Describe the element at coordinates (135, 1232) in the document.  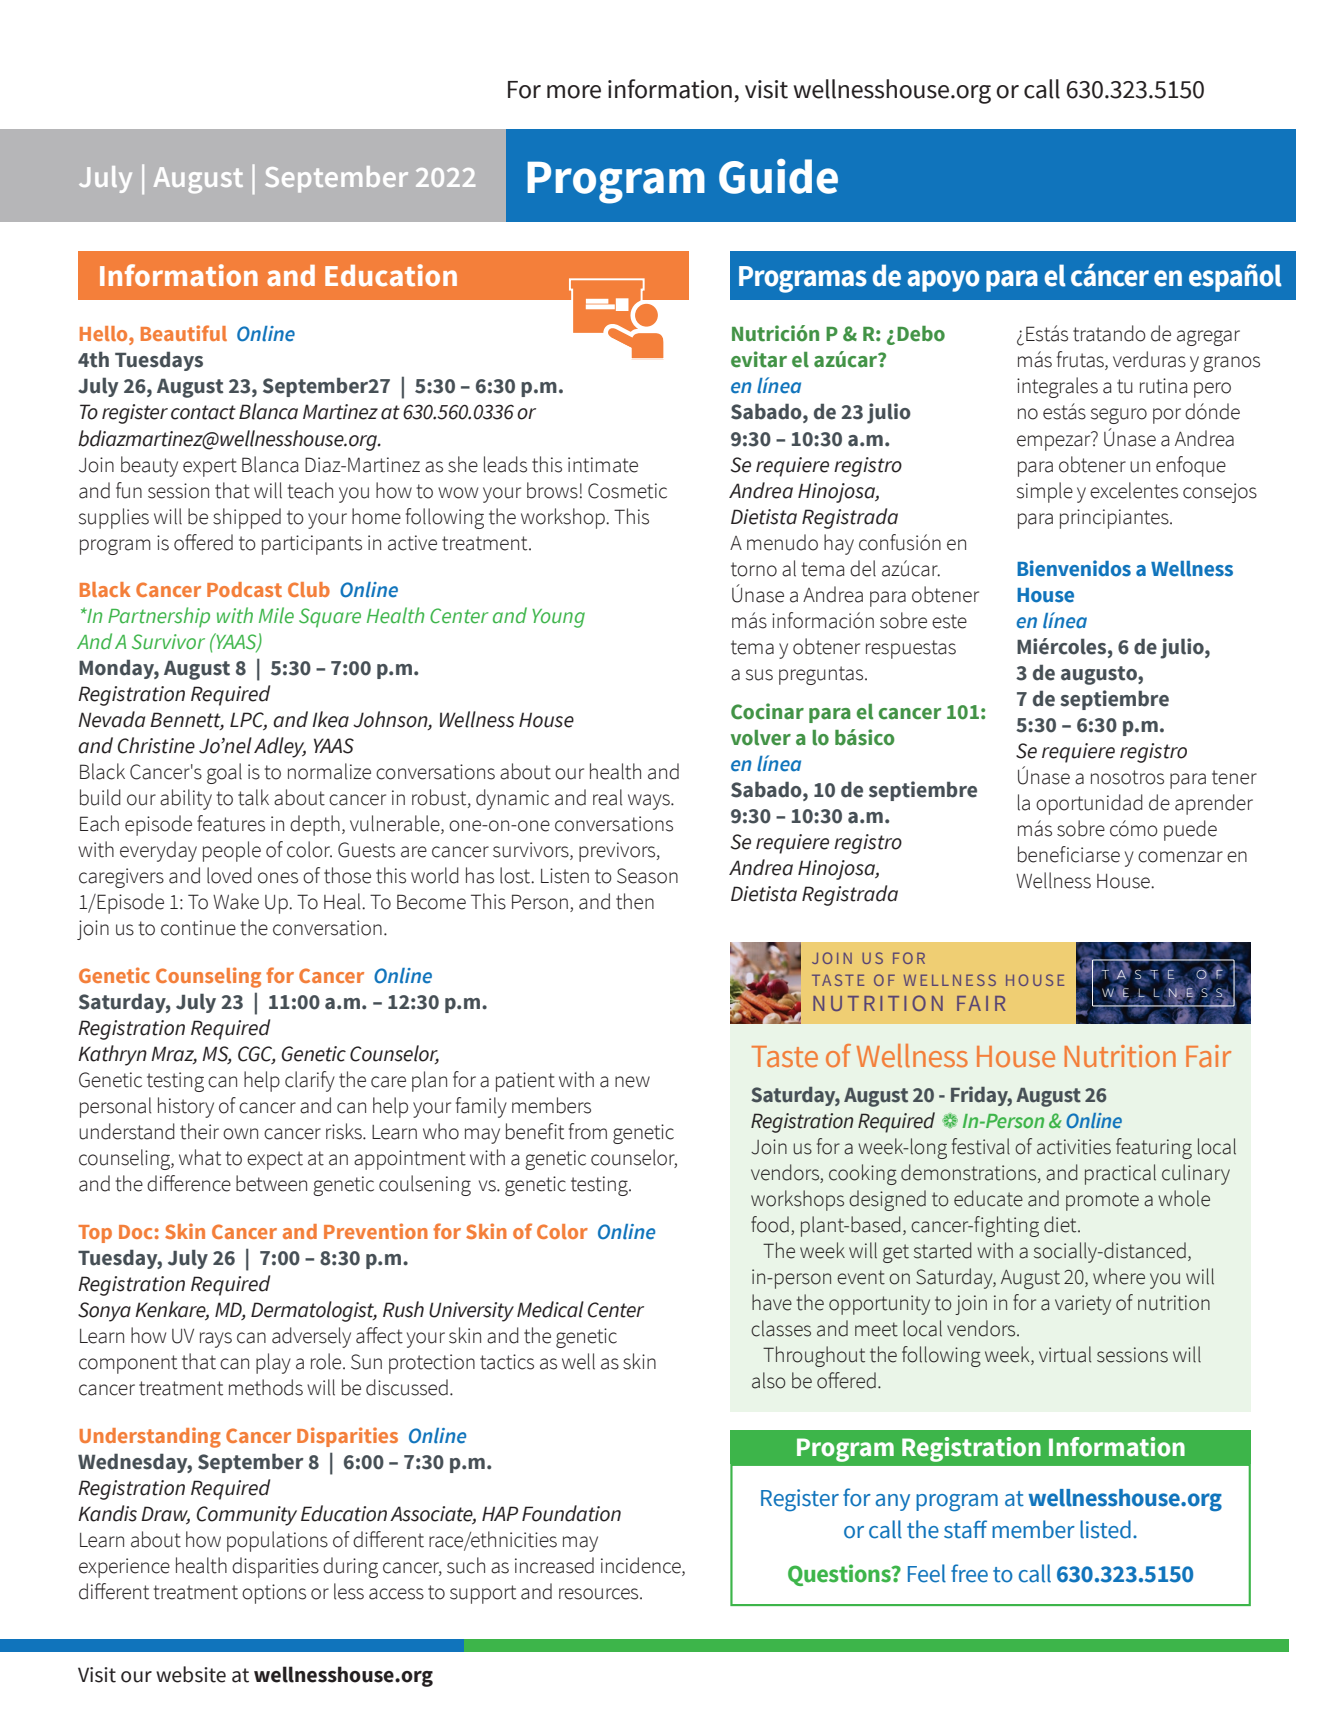
I see `Doc` at that location.
